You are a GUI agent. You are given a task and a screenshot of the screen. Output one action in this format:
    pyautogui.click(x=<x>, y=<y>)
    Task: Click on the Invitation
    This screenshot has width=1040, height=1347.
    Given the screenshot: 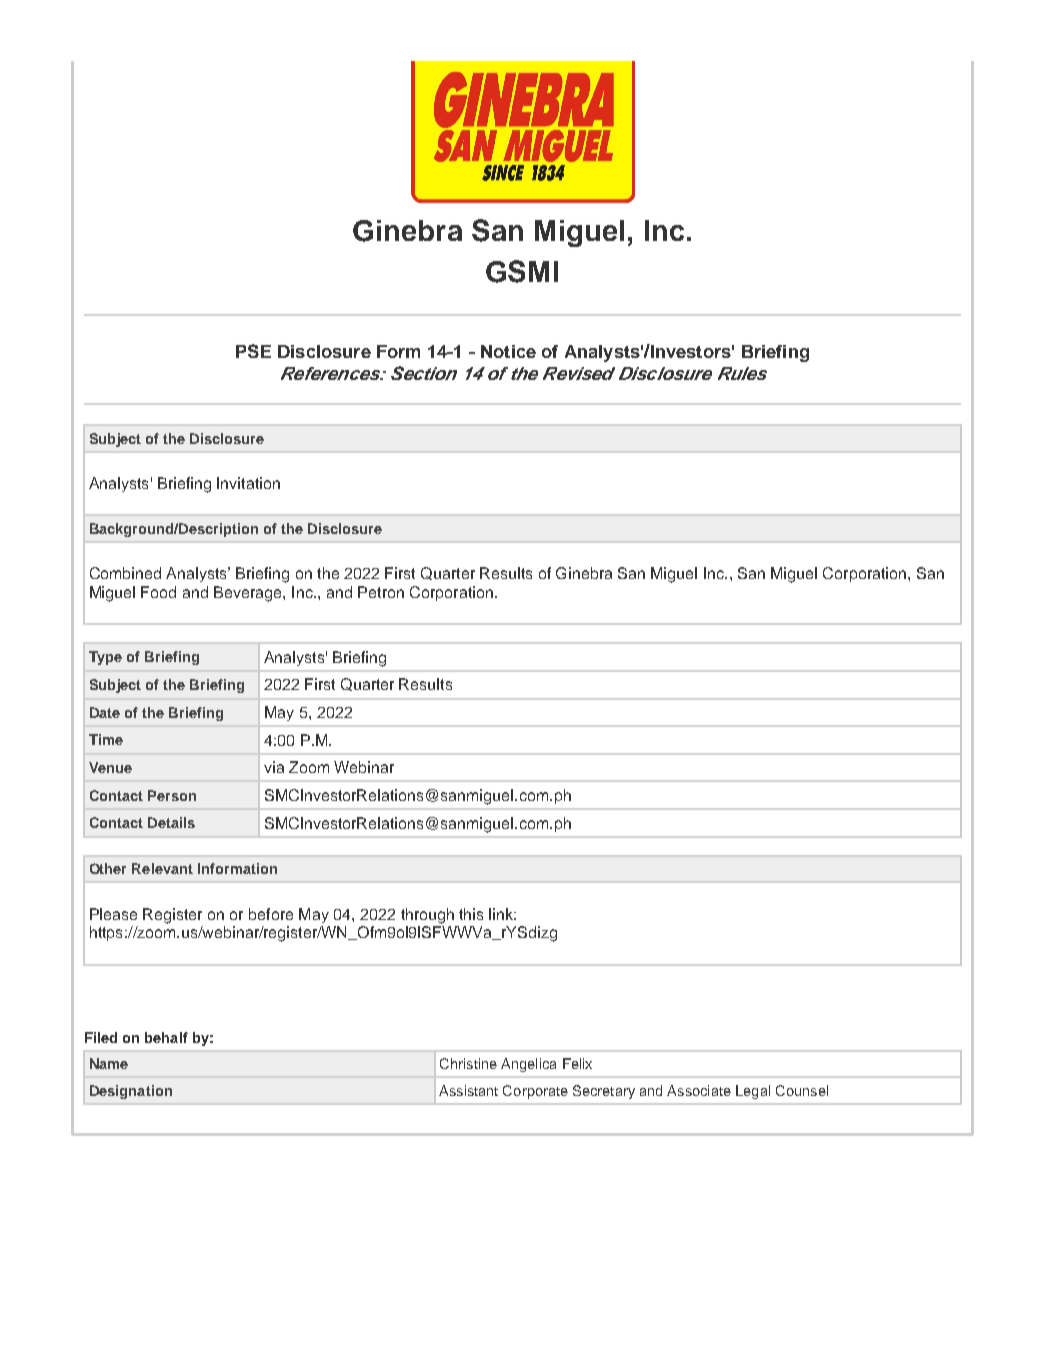 What is the action you would take?
    pyautogui.click(x=248, y=483)
